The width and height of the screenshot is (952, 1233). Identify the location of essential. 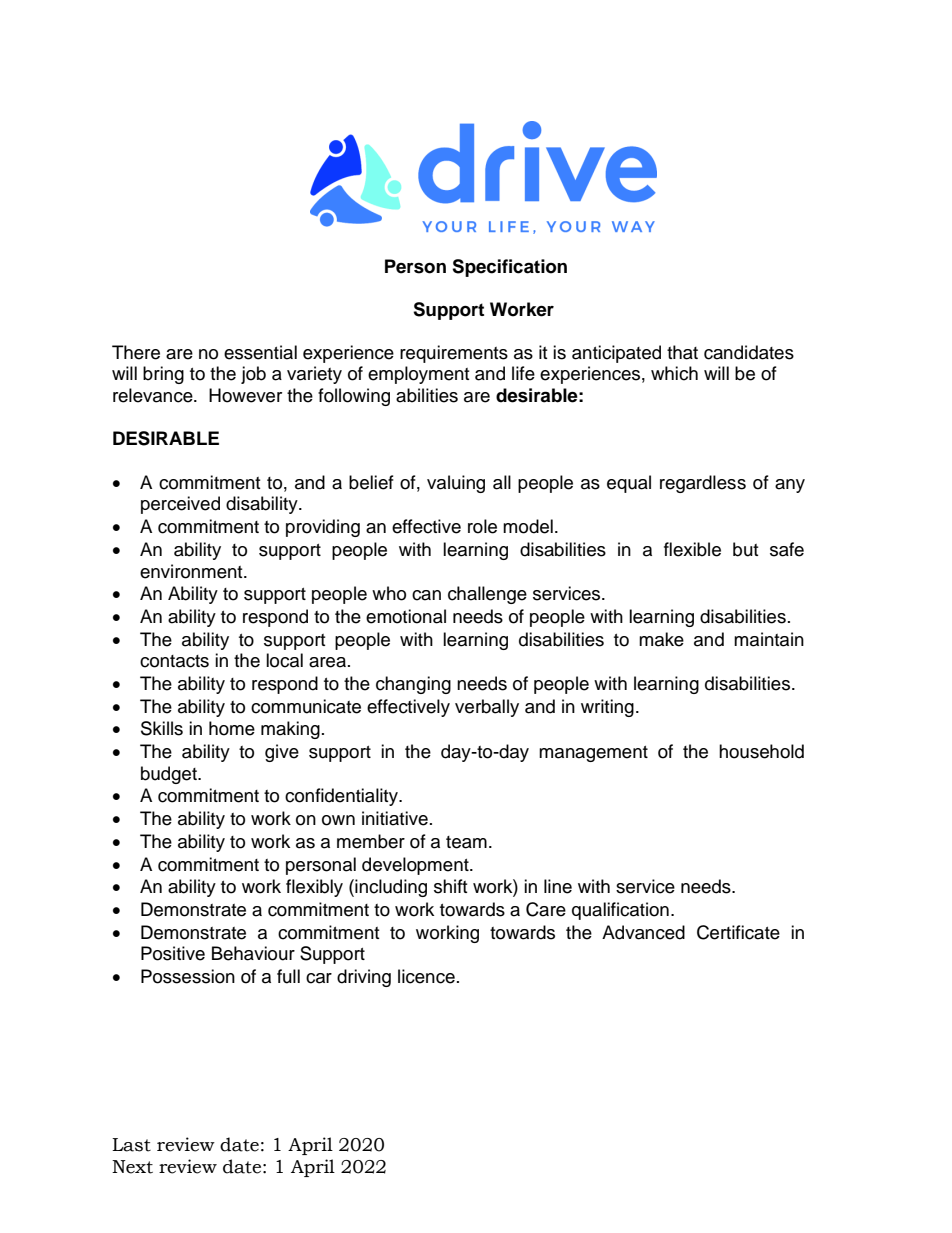
(260, 352).
